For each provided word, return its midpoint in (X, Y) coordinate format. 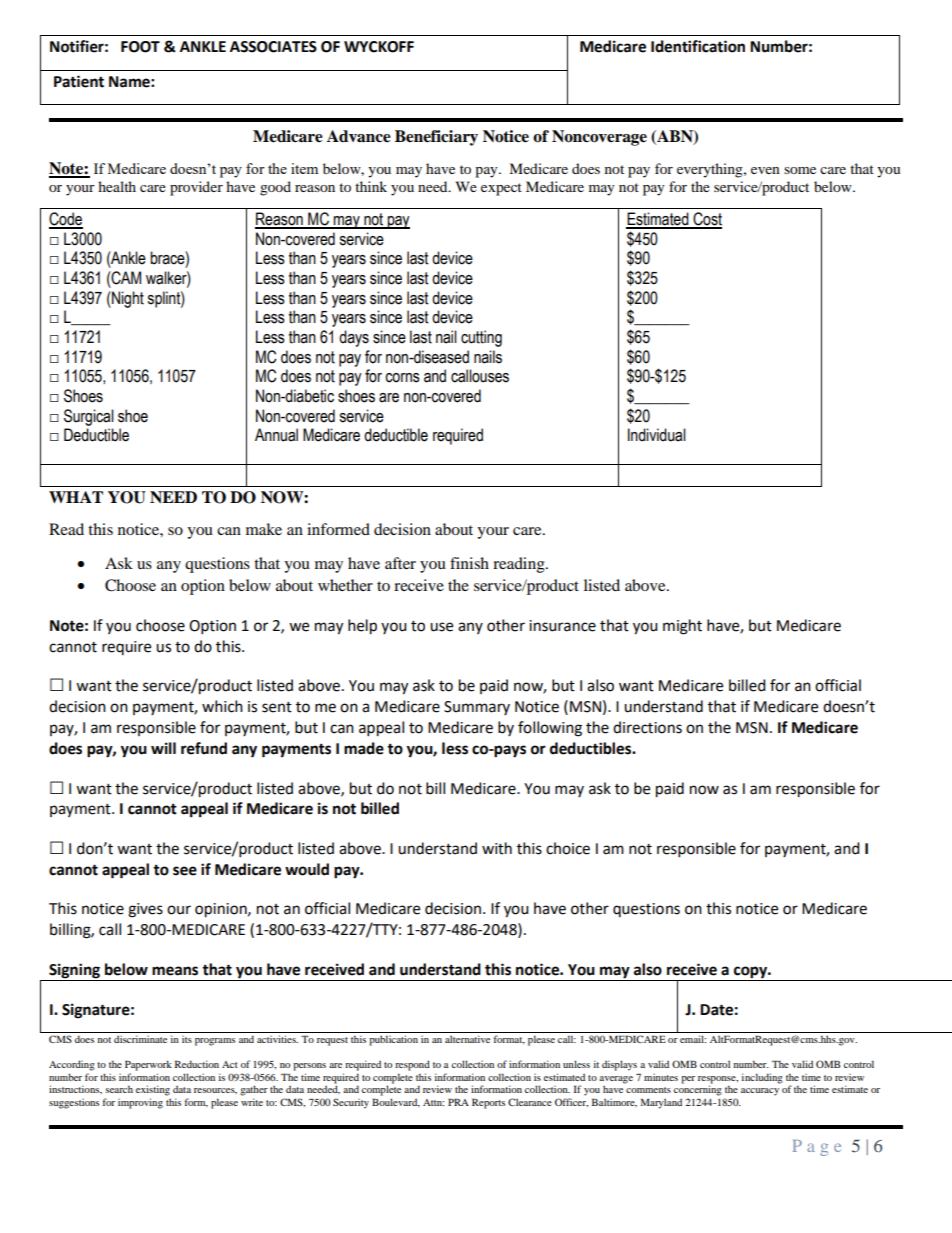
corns (402, 378)
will (163, 748)
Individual (657, 435)
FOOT (140, 47)
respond (412, 1065)
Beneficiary (436, 138)
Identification (698, 46)
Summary (477, 708)
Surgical (89, 417)
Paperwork (148, 1065)
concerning (698, 1090)
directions (647, 727)
